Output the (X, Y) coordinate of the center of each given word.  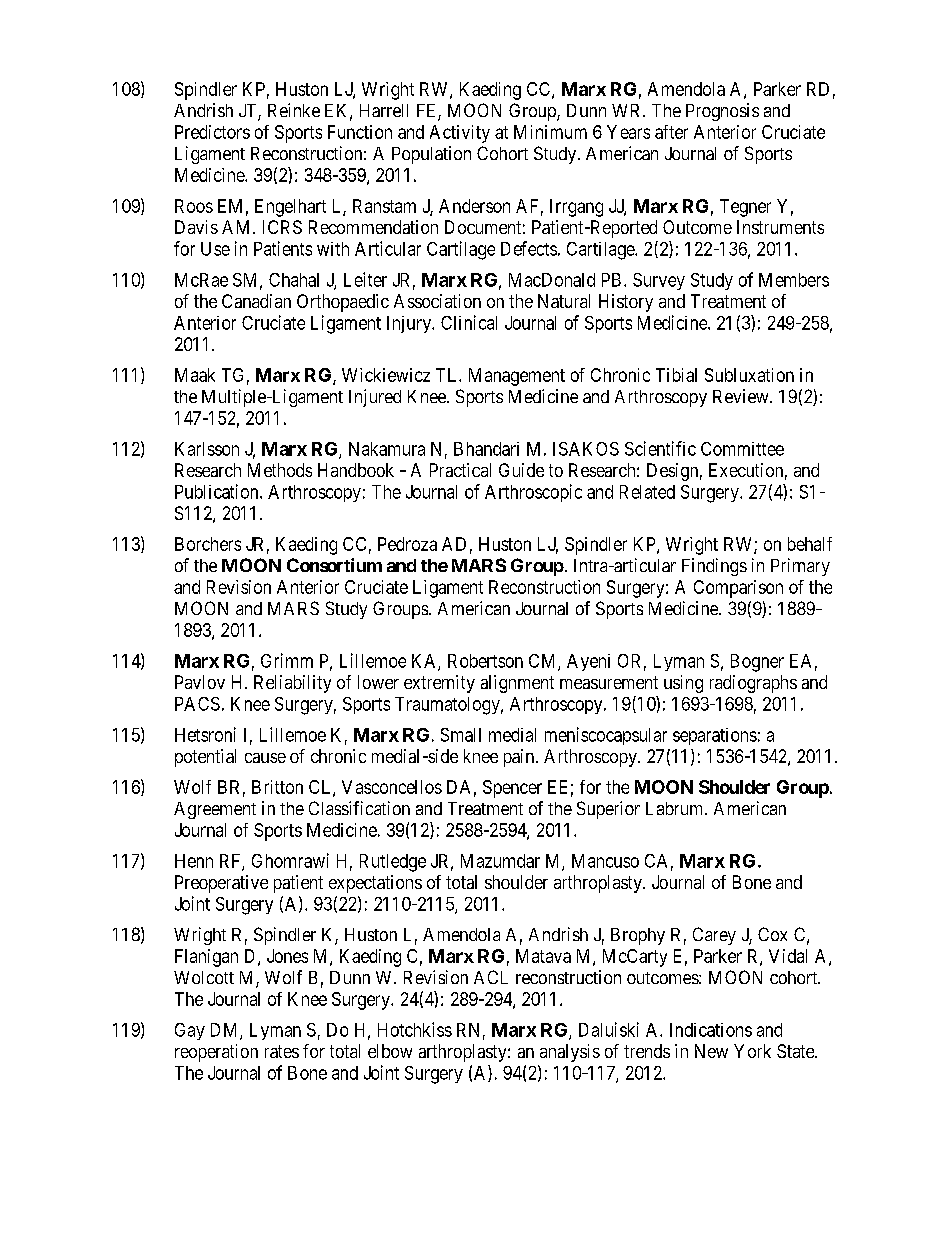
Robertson (485, 661)
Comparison (738, 589)
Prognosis (722, 112)
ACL (491, 977)
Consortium (334, 565)
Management (517, 377)
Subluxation (749, 375)
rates (282, 1051)
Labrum (676, 808)
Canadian (256, 301)
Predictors (212, 132)
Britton (277, 787)
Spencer (512, 789)
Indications (711, 1030)
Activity (460, 134)
